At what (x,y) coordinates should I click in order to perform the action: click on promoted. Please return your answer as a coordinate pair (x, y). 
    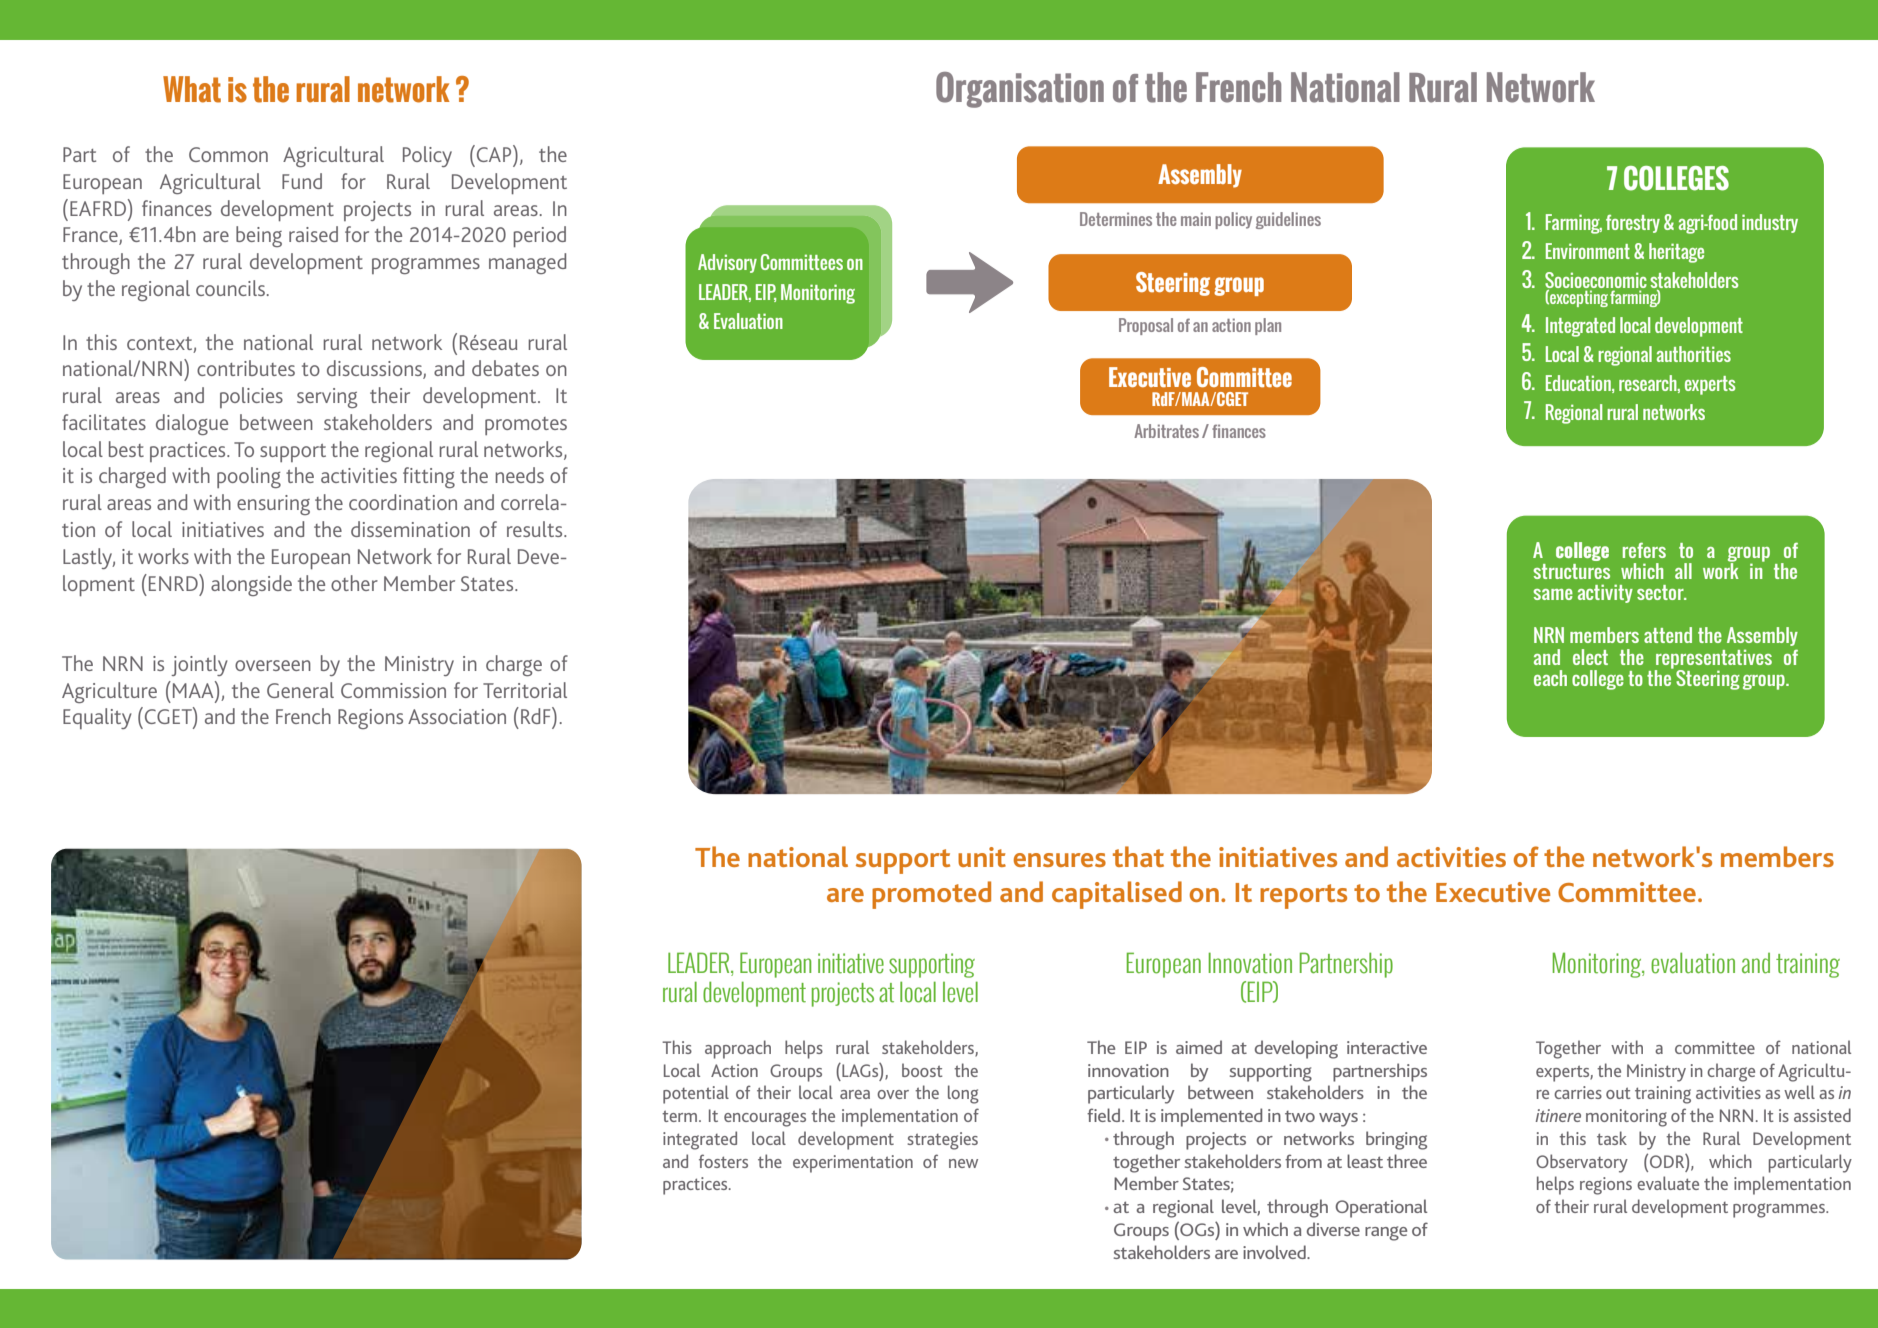
    Looking at the image, I should click on (931, 895).
